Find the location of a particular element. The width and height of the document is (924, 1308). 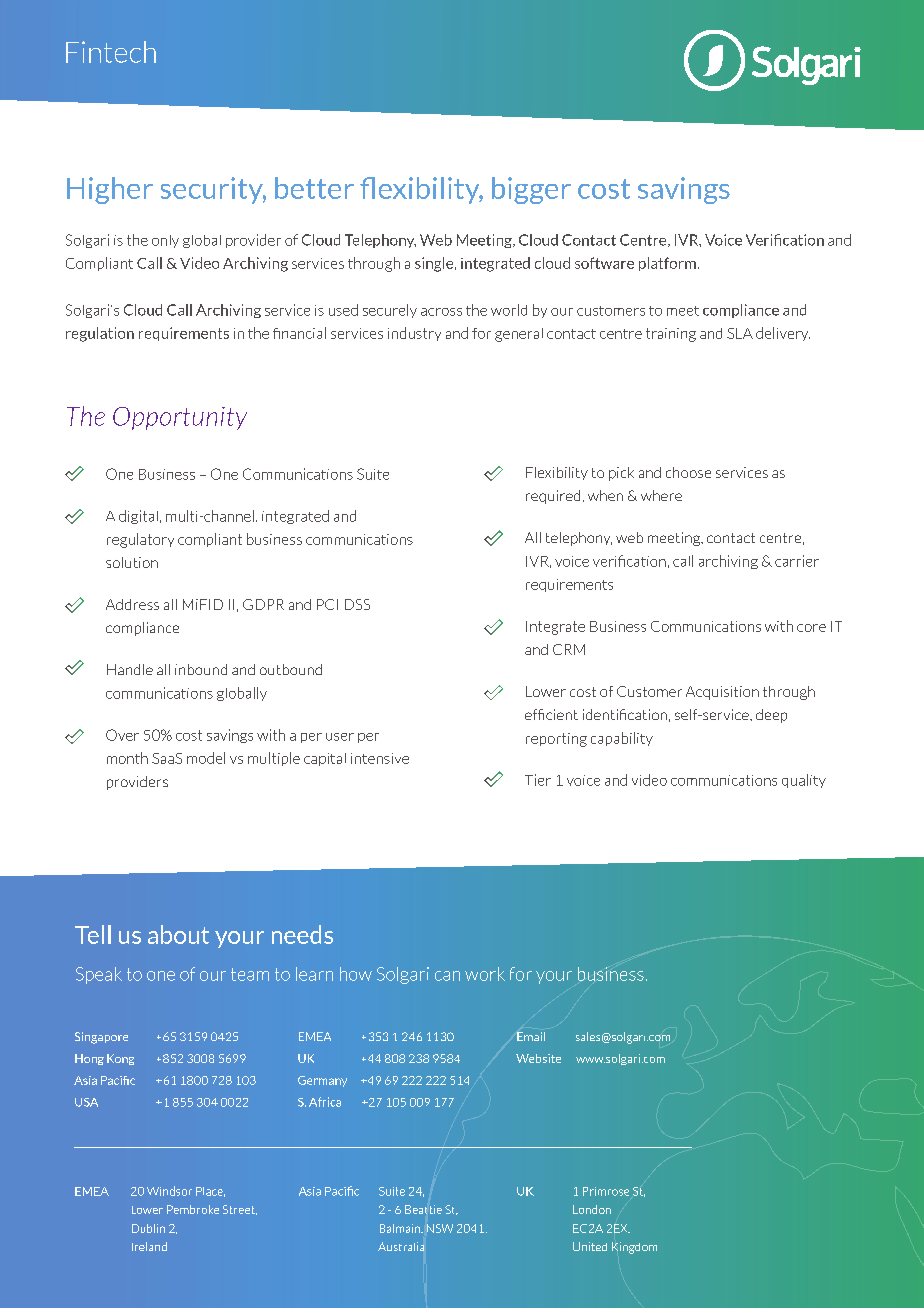

bigger is located at coordinates (531, 190).
